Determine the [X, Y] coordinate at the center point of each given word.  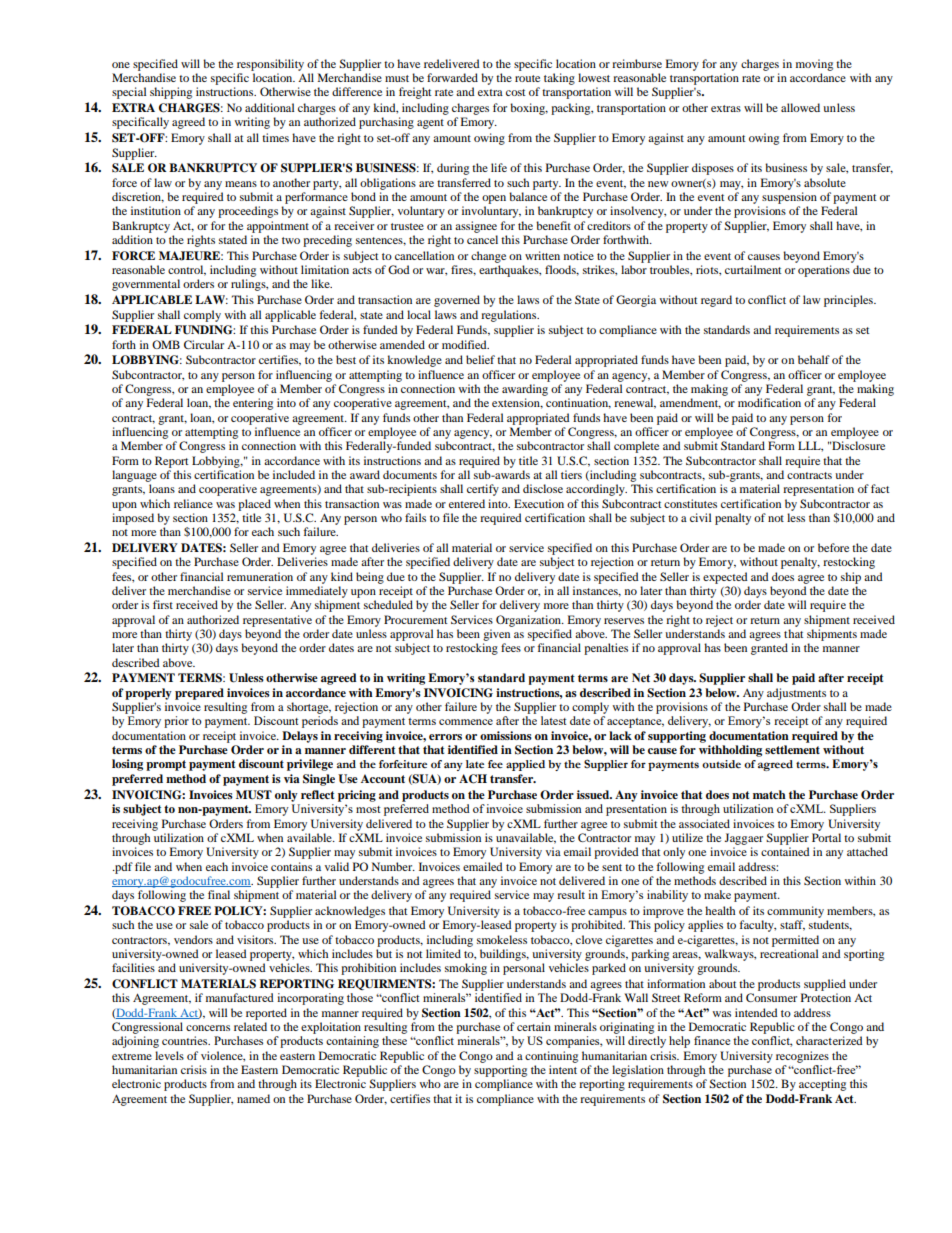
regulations [510, 316]
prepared [199, 694]
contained [785, 851]
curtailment [753, 269]
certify [483, 490]
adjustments [796, 694]
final [219, 894]
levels [169, 1055]
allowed [800, 107]
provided [616, 853]
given [496, 635]
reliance [193, 503]
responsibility [270, 65]
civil [700, 517]
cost [516, 92]
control [187, 270]
